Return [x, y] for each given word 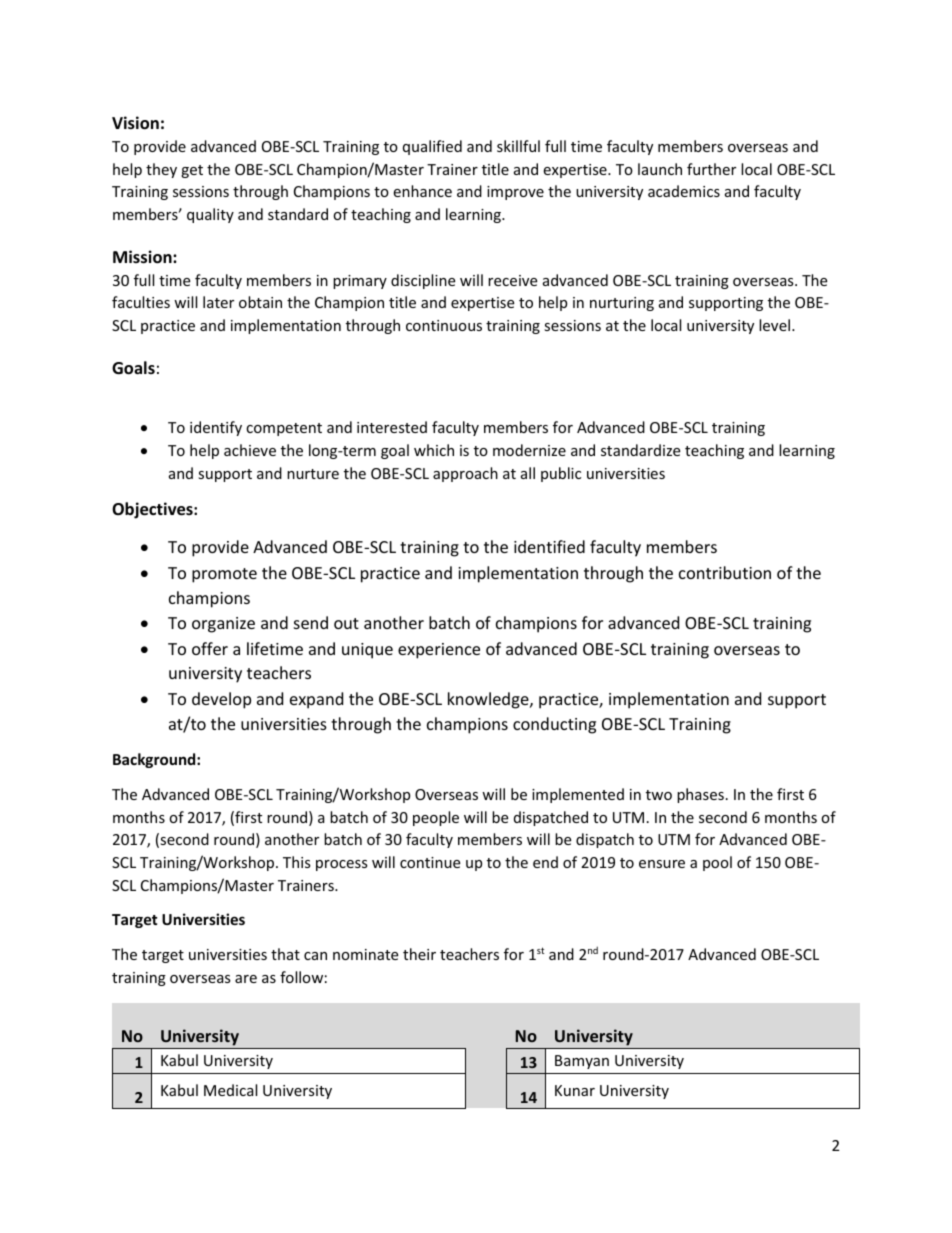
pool [717, 863]
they [161, 170]
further [711, 169]
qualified [432, 147]
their [419, 954]
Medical [230, 1090]
